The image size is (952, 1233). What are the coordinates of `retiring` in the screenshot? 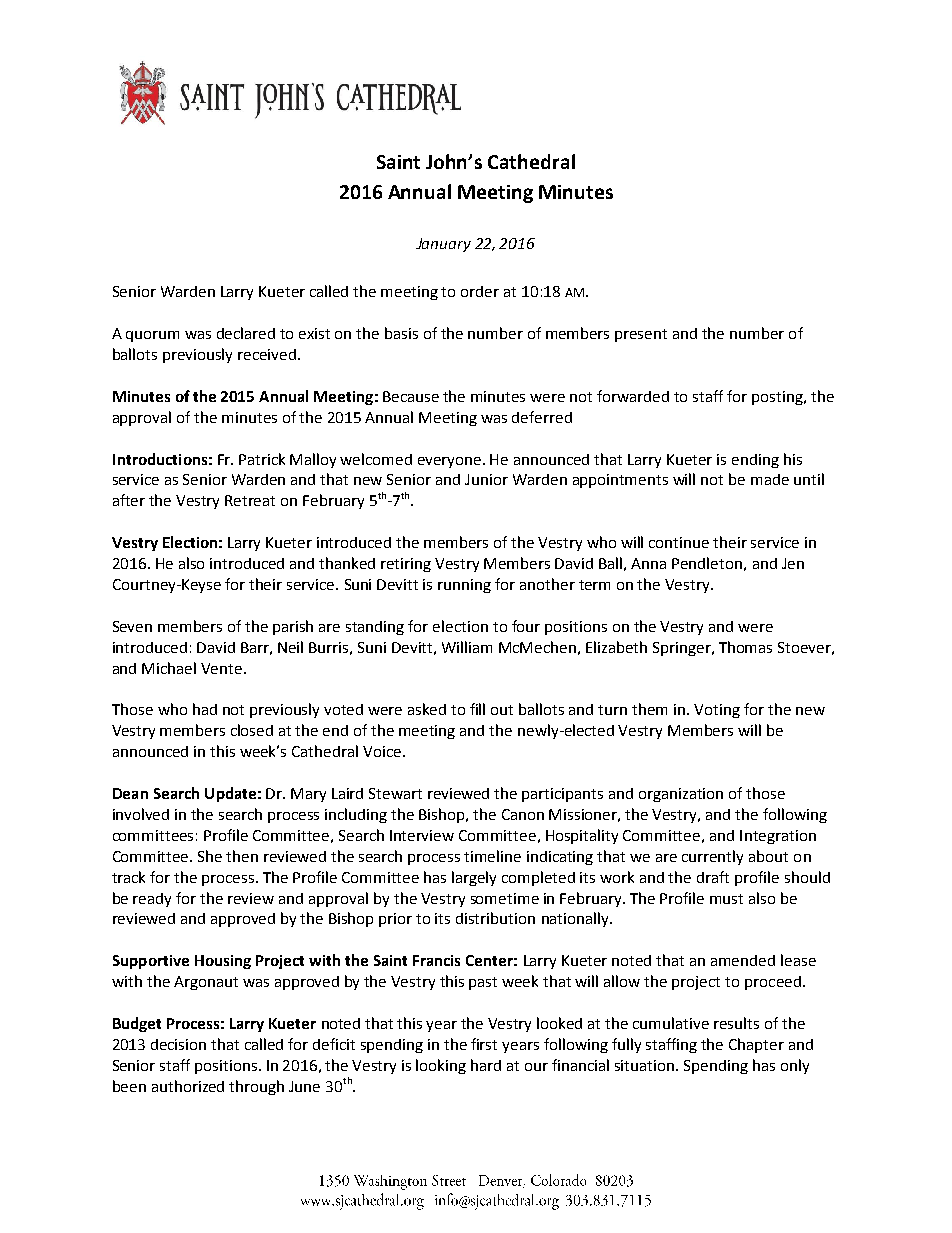 It's located at (406, 565).
